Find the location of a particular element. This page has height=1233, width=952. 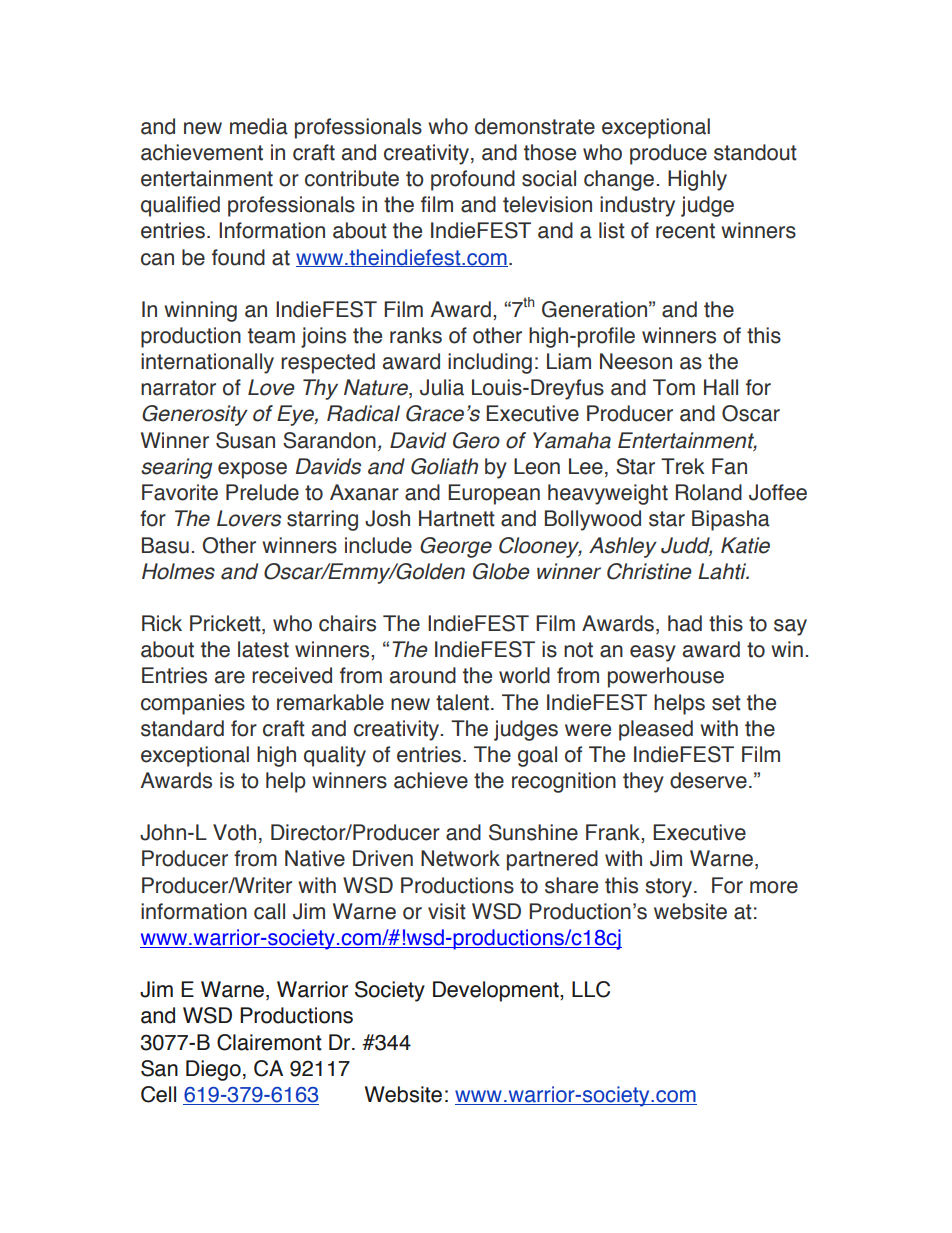

Fan is located at coordinates (729, 466).
